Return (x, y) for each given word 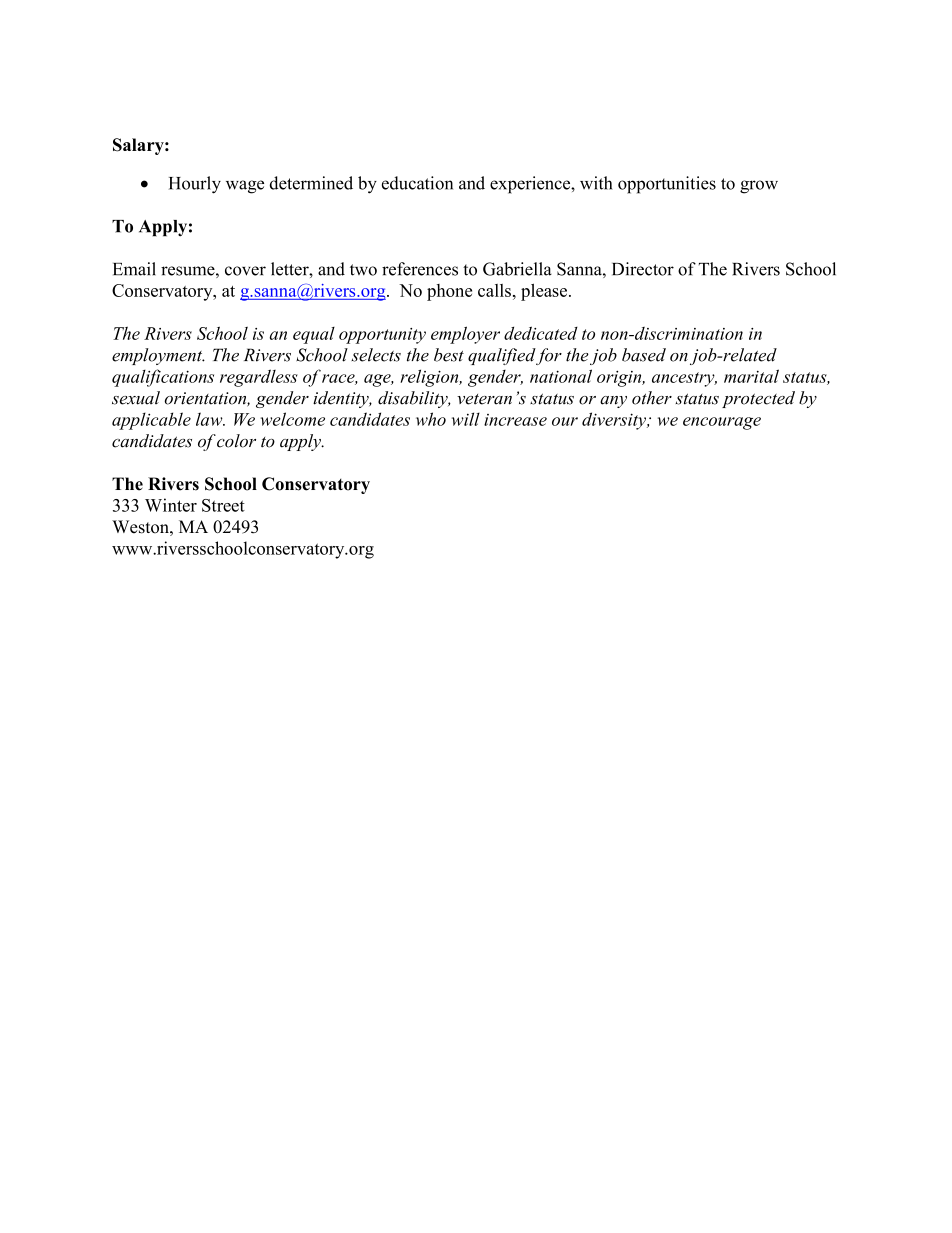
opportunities (667, 185)
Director (643, 269)
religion (430, 378)
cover (245, 271)
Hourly (195, 185)
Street (223, 505)
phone (449, 292)
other (652, 398)
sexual (136, 398)
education (417, 183)
